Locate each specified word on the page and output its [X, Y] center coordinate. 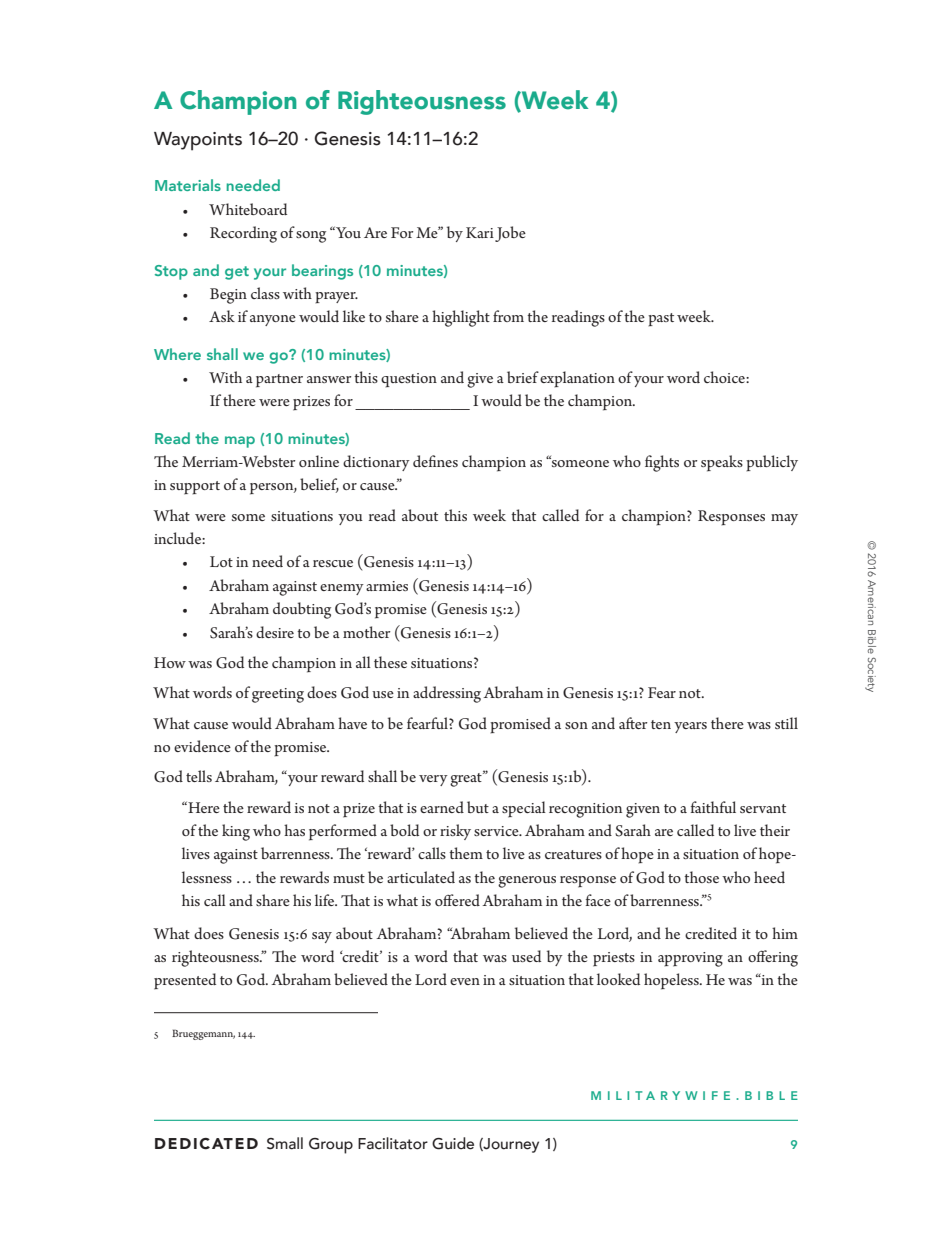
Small [285, 1143]
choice [725, 377]
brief [523, 377]
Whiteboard [248, 209]
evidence [202, 746]
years [690, 727]
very [433, 780]
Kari [480, 232]
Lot [221, 561]
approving [690, 959]
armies [387, 586]
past [661, 320]
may [784, 519]
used [526, 956]
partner [279, 381]
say [322, 937]
